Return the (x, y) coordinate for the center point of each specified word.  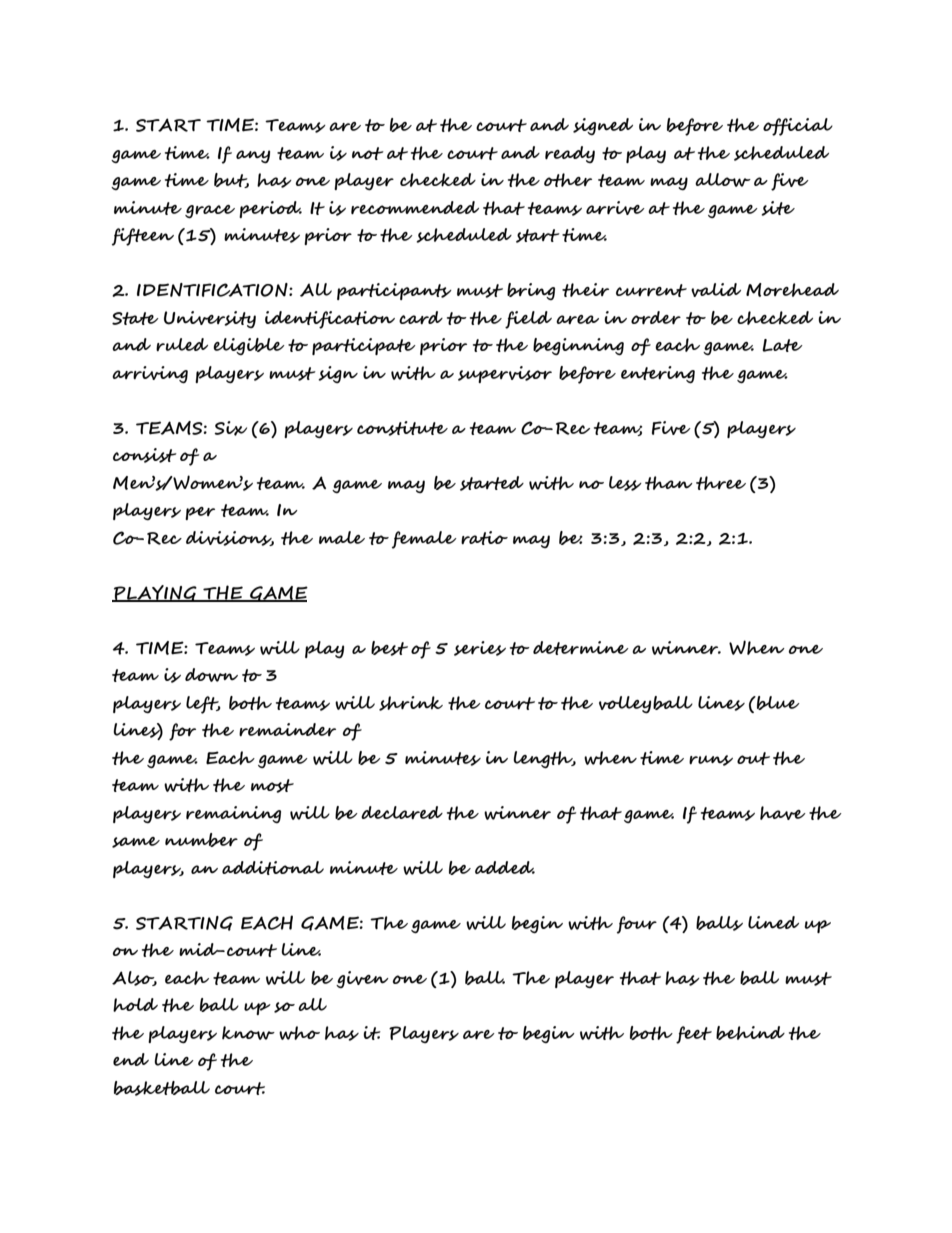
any (253, 157)
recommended (415, 207)
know (248, 1033)
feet (694, 1035)
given (362, 979)
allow (723, 180)
